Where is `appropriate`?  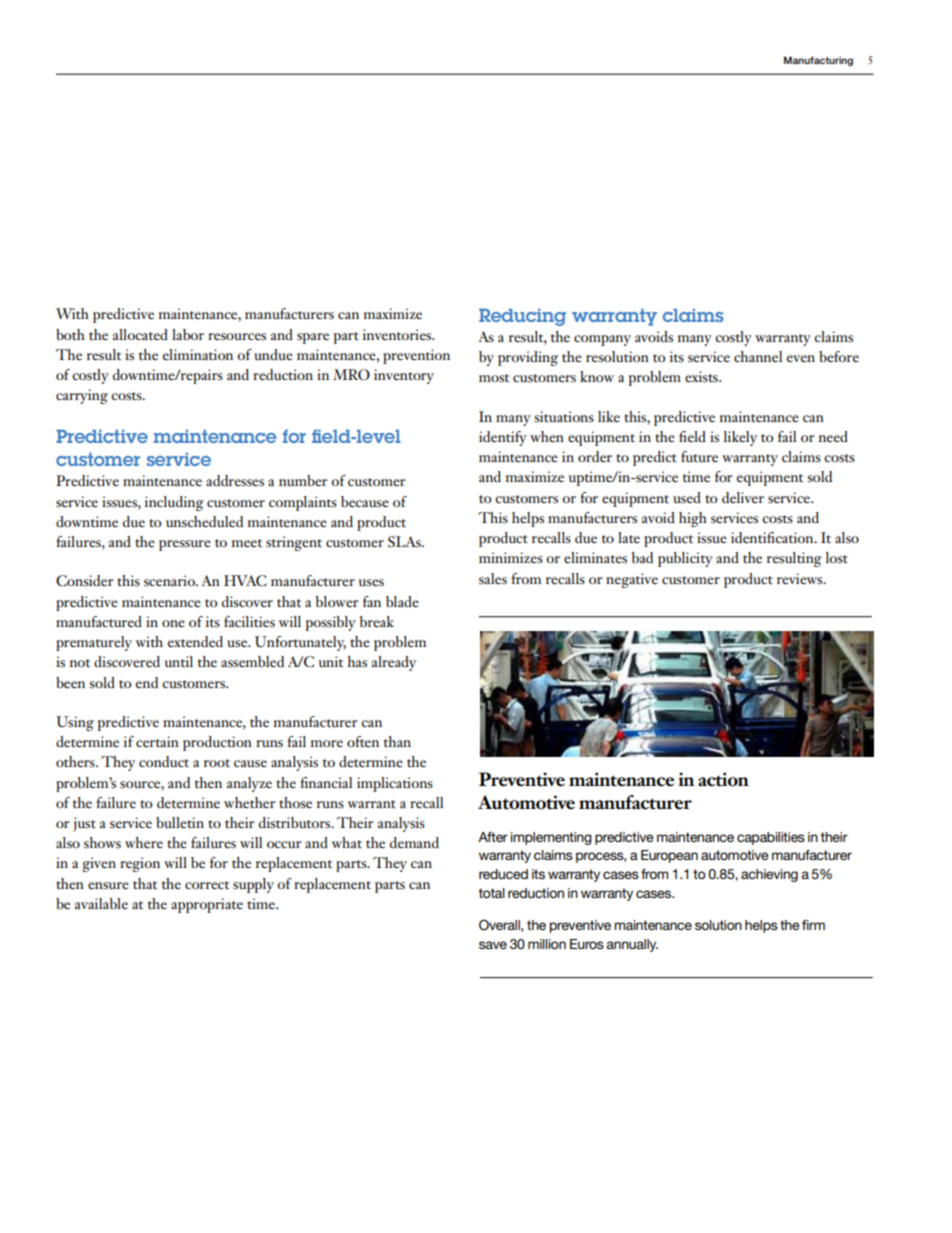
appropriate is located at coordinates (207, 905).
